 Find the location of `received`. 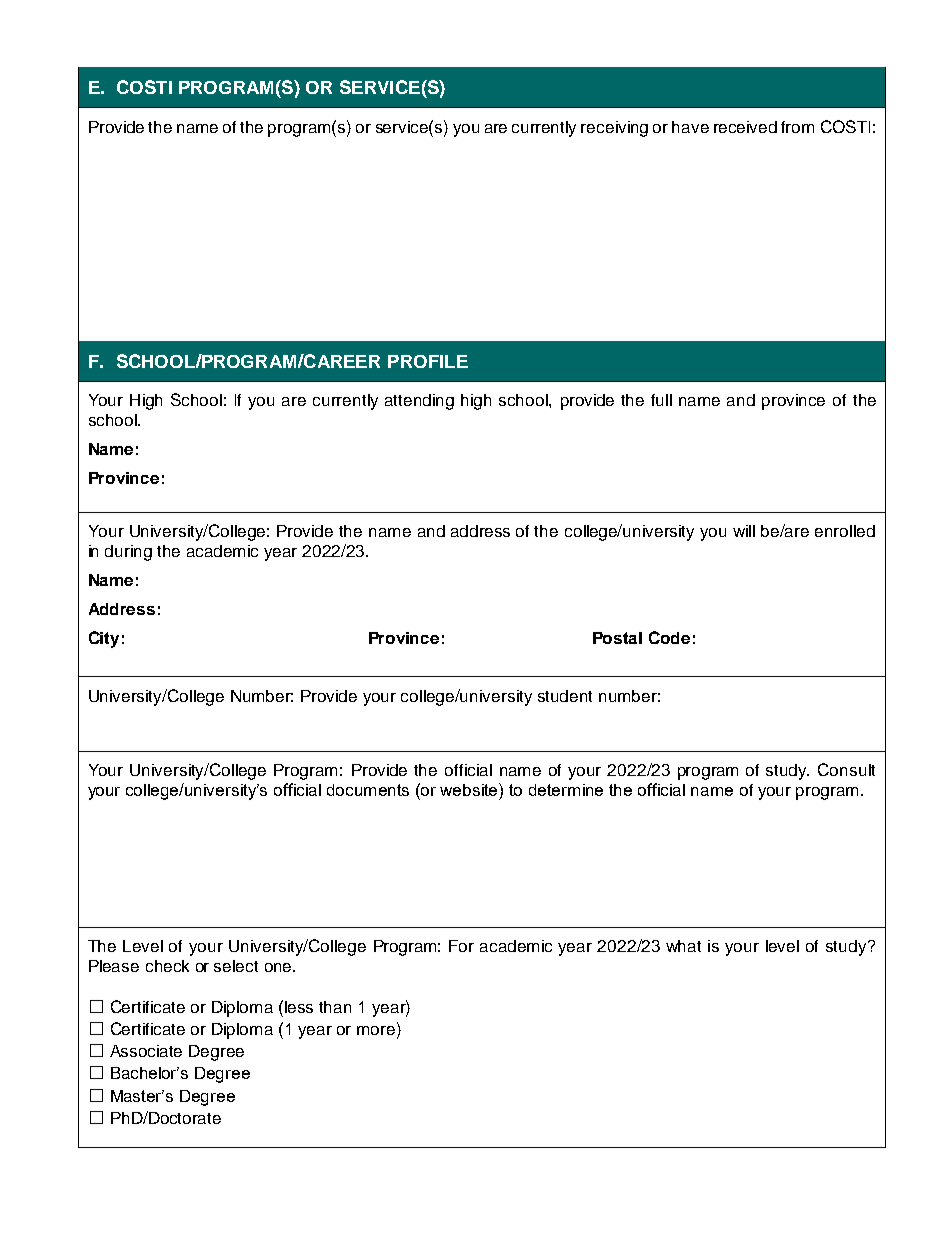

received is located at coordinates (745, 127).
